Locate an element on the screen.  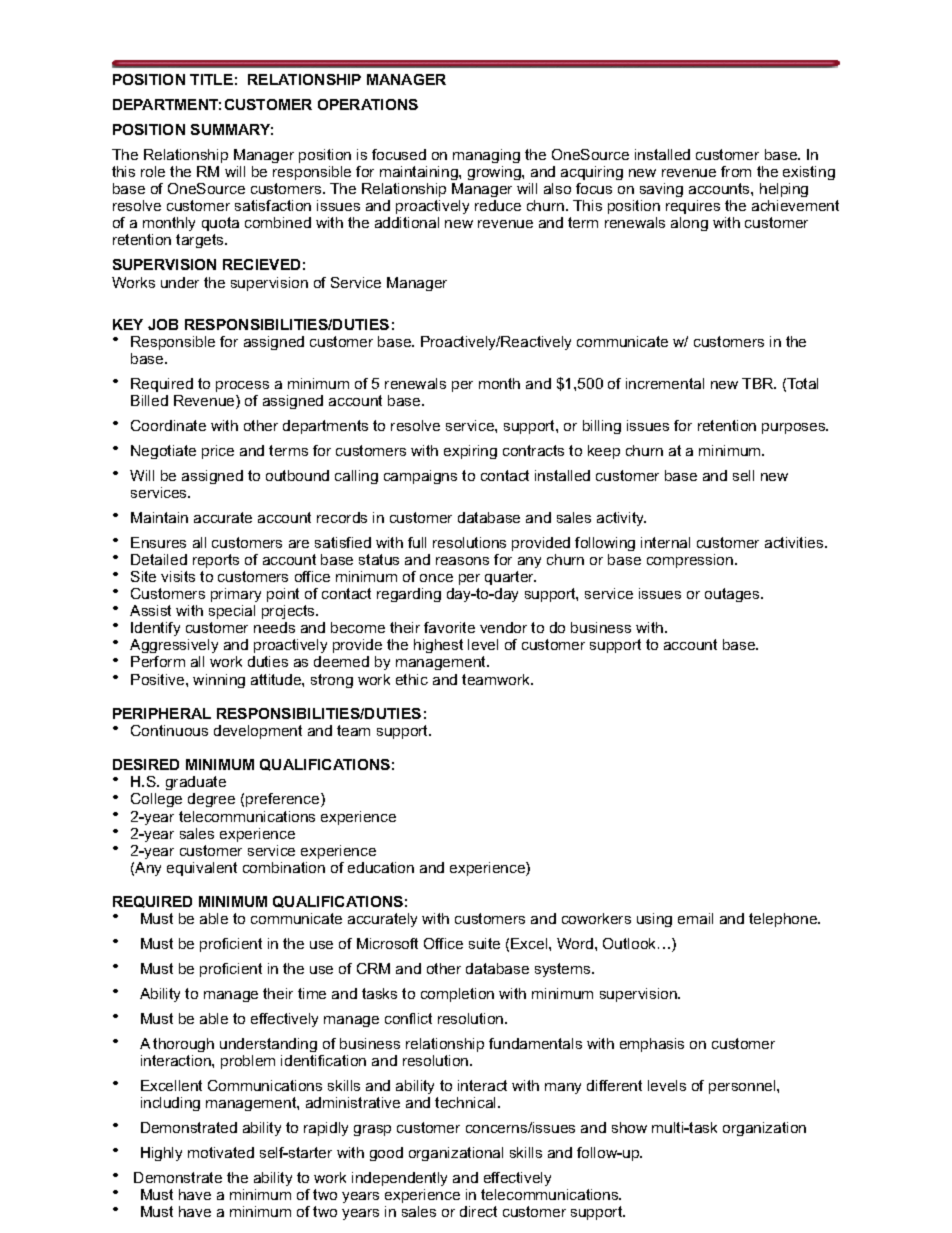
motivated is located at coordinates (221, 1152).
